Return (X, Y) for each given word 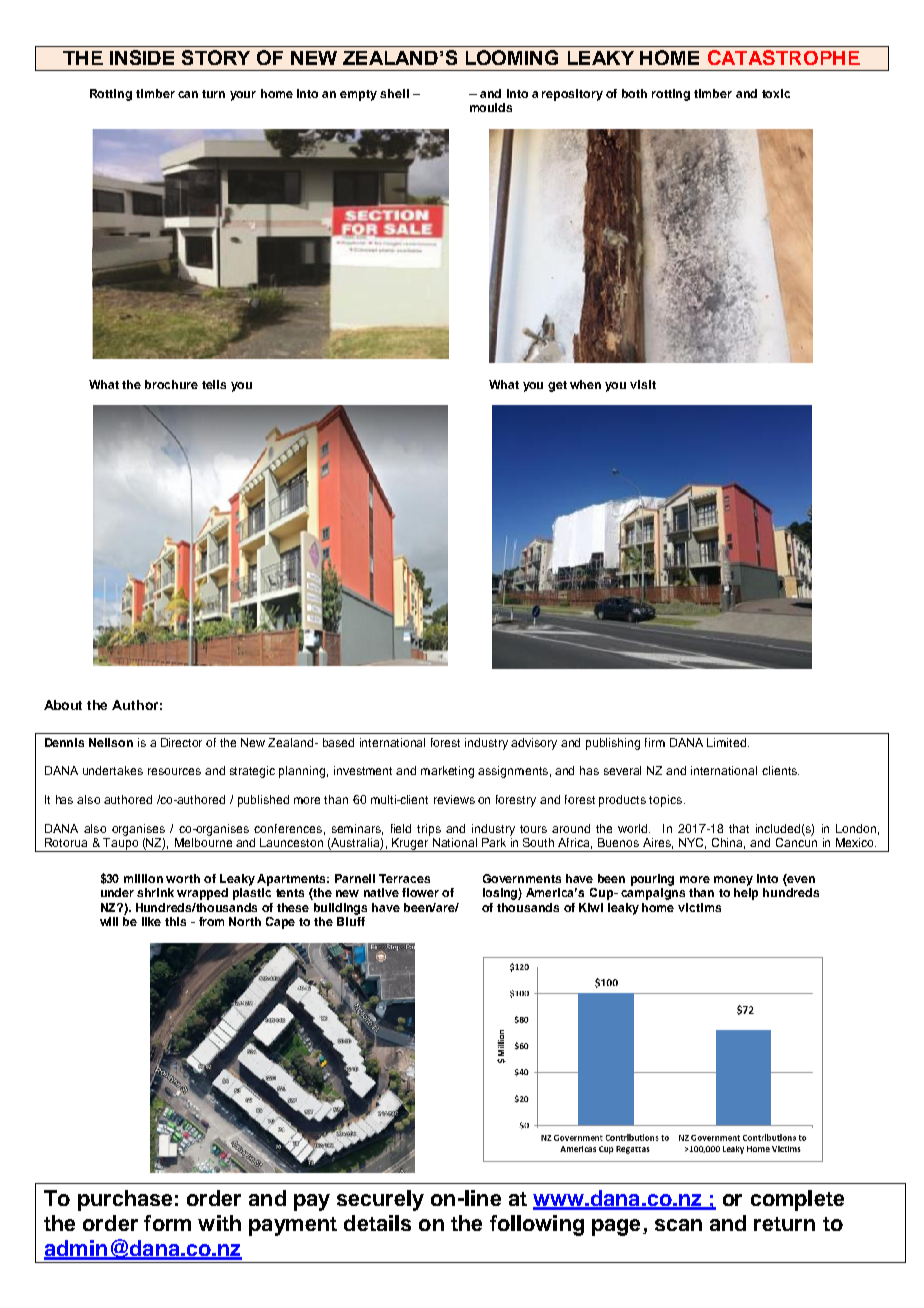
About (63, 705)
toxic (776, 93)
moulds (491, 107)
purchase (125, 1200)
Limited (728, 742)
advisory (534, 744)
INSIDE (142, 57)
